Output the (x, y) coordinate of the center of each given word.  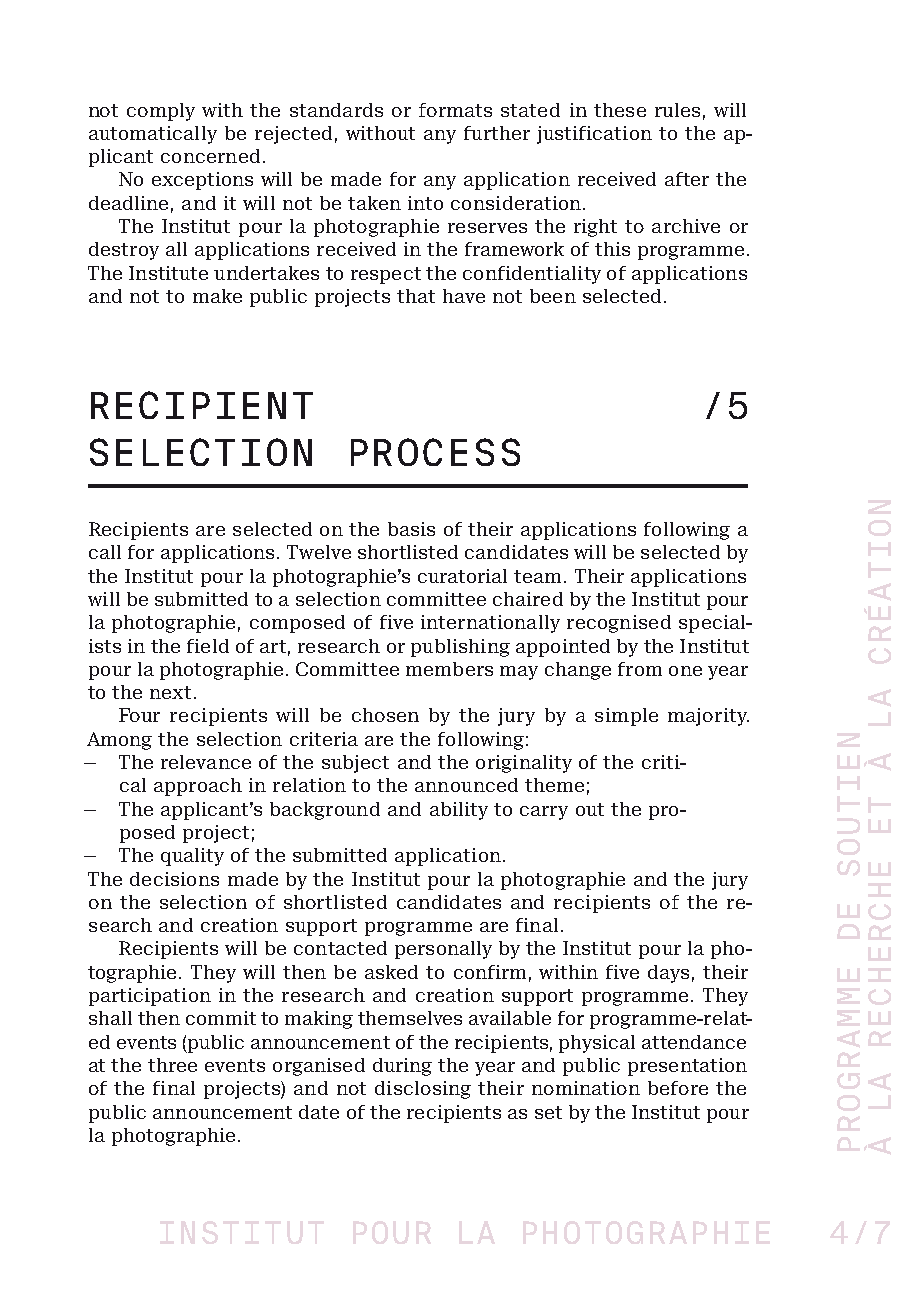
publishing (460, 648)
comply (161, 112)
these (620, 110)
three (172, 1065)
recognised (619, 624)
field (208, 646)
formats (455, 110)
